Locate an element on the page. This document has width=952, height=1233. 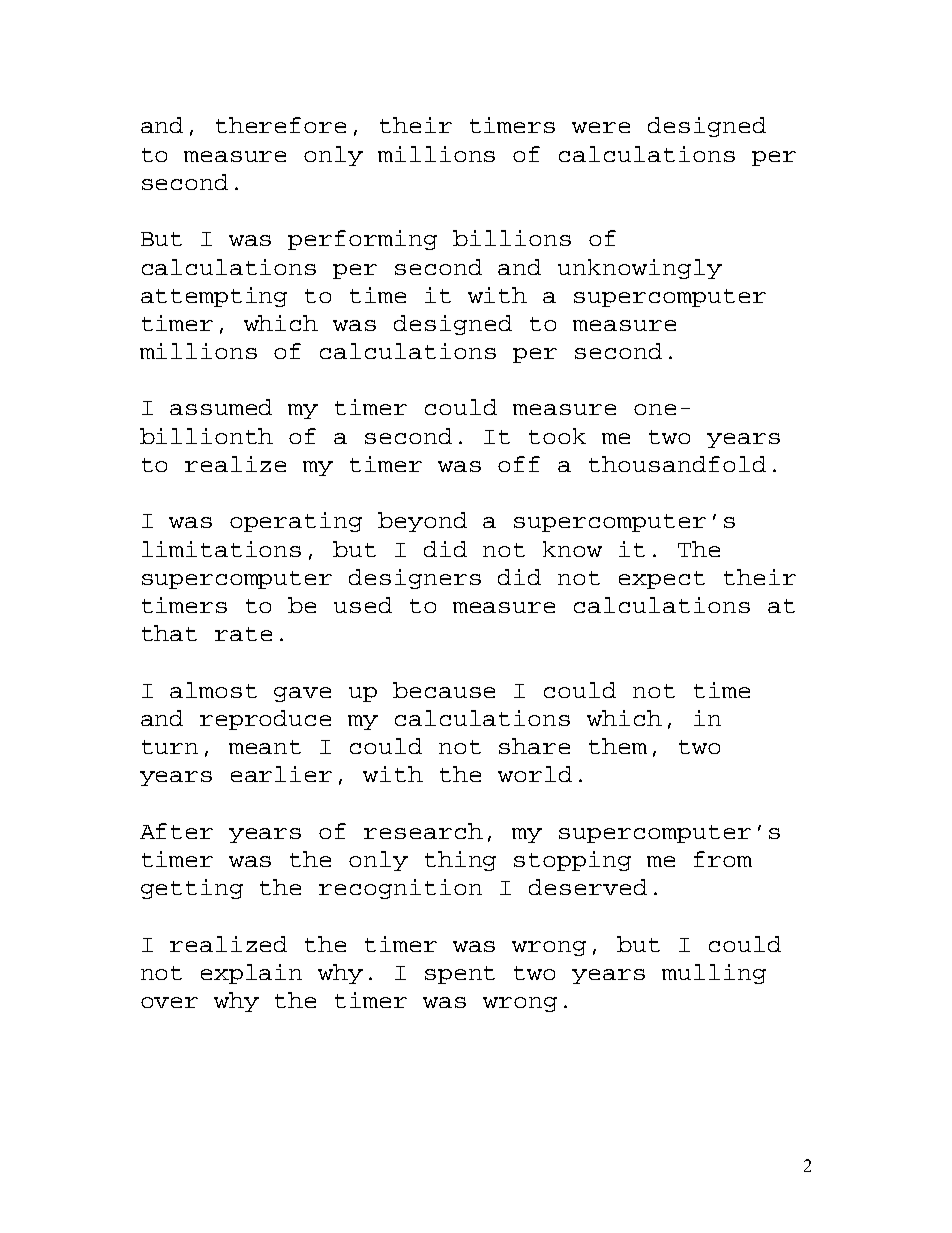
billions is located at coordinates (512, 238).
